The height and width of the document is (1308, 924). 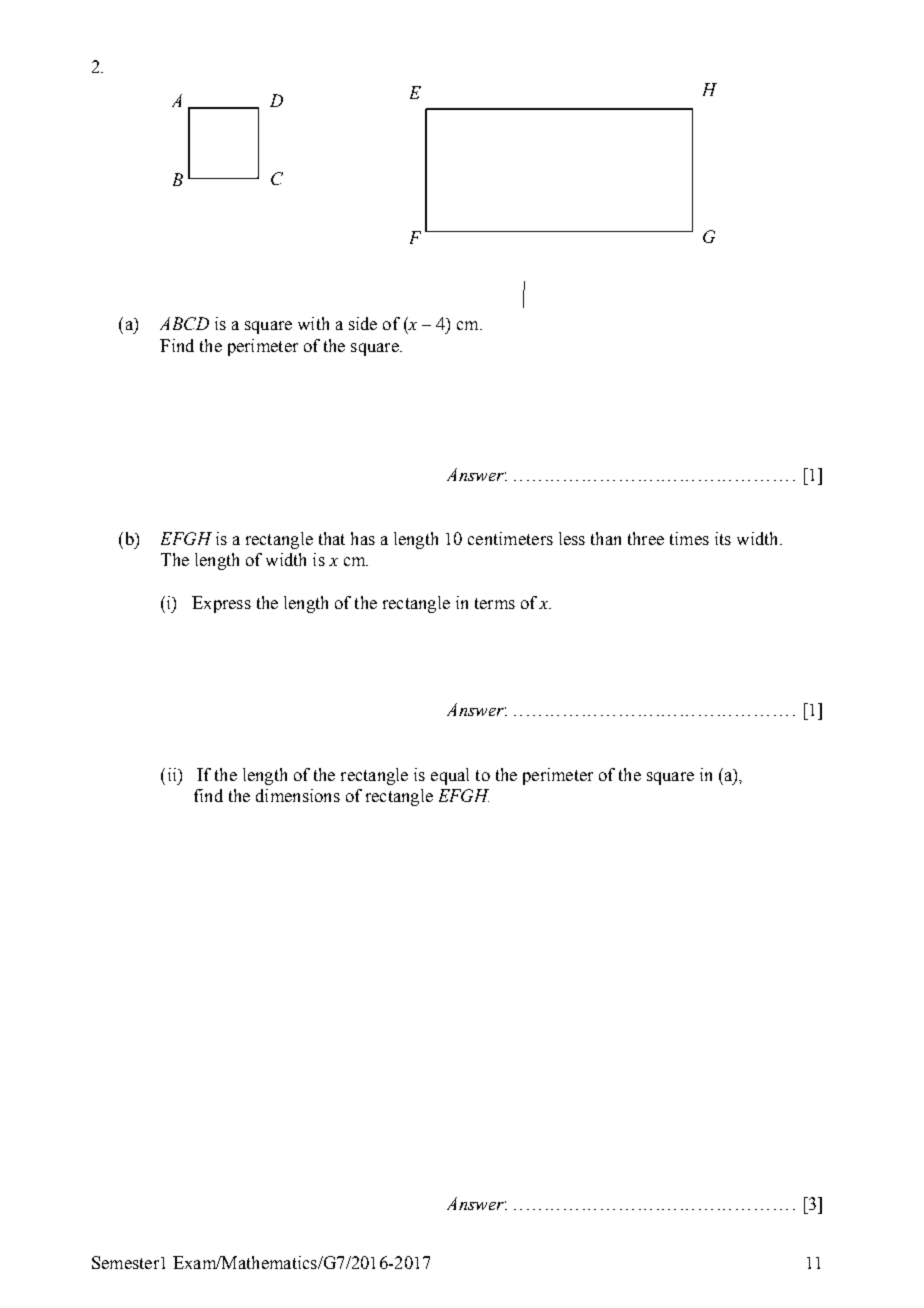 What do you see at coordinates (298, 795) in the document?
I see `dimensions` at bounding box center [298, 795].
